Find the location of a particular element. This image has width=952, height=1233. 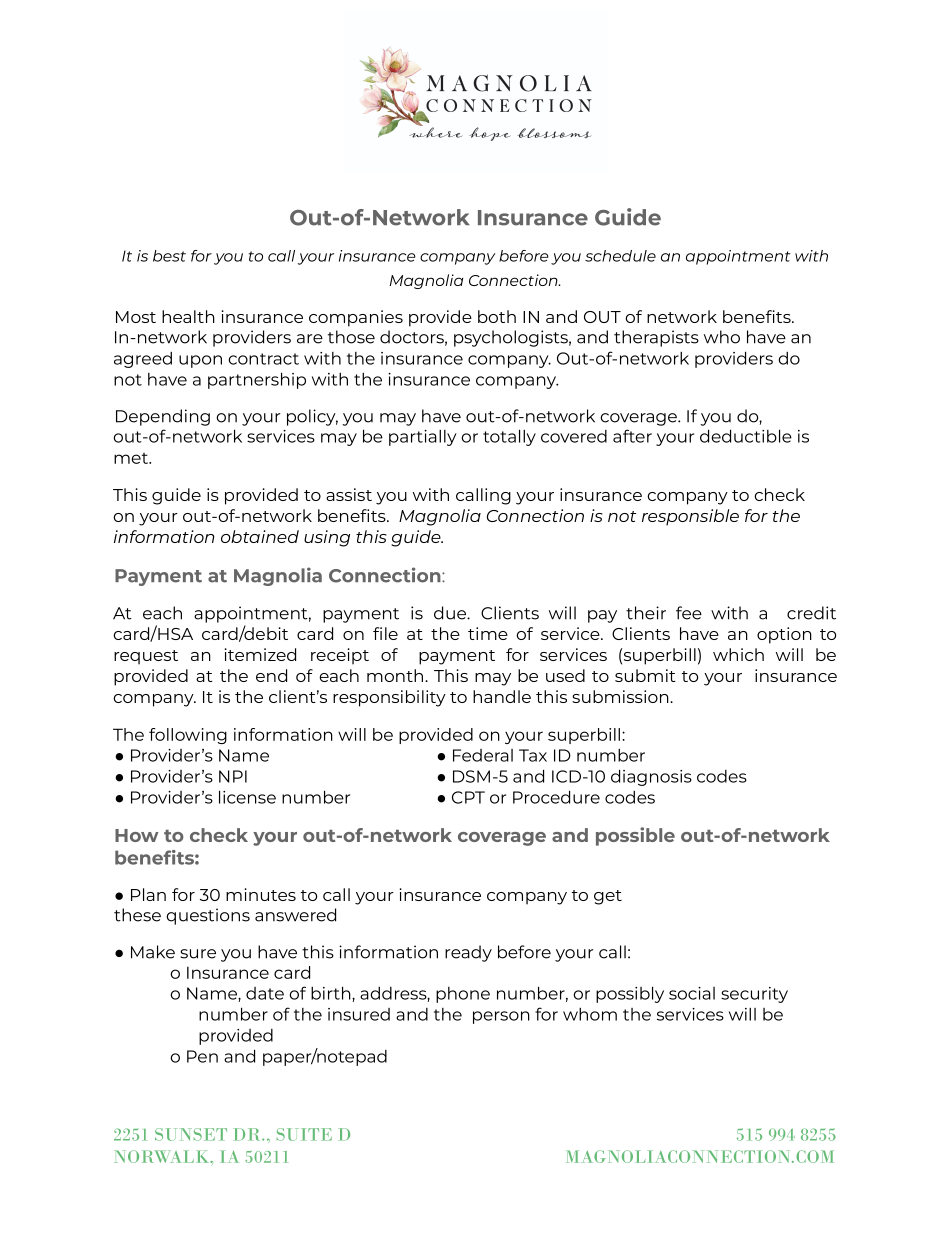

NORWALK is located at coordinates (162, 1156).
